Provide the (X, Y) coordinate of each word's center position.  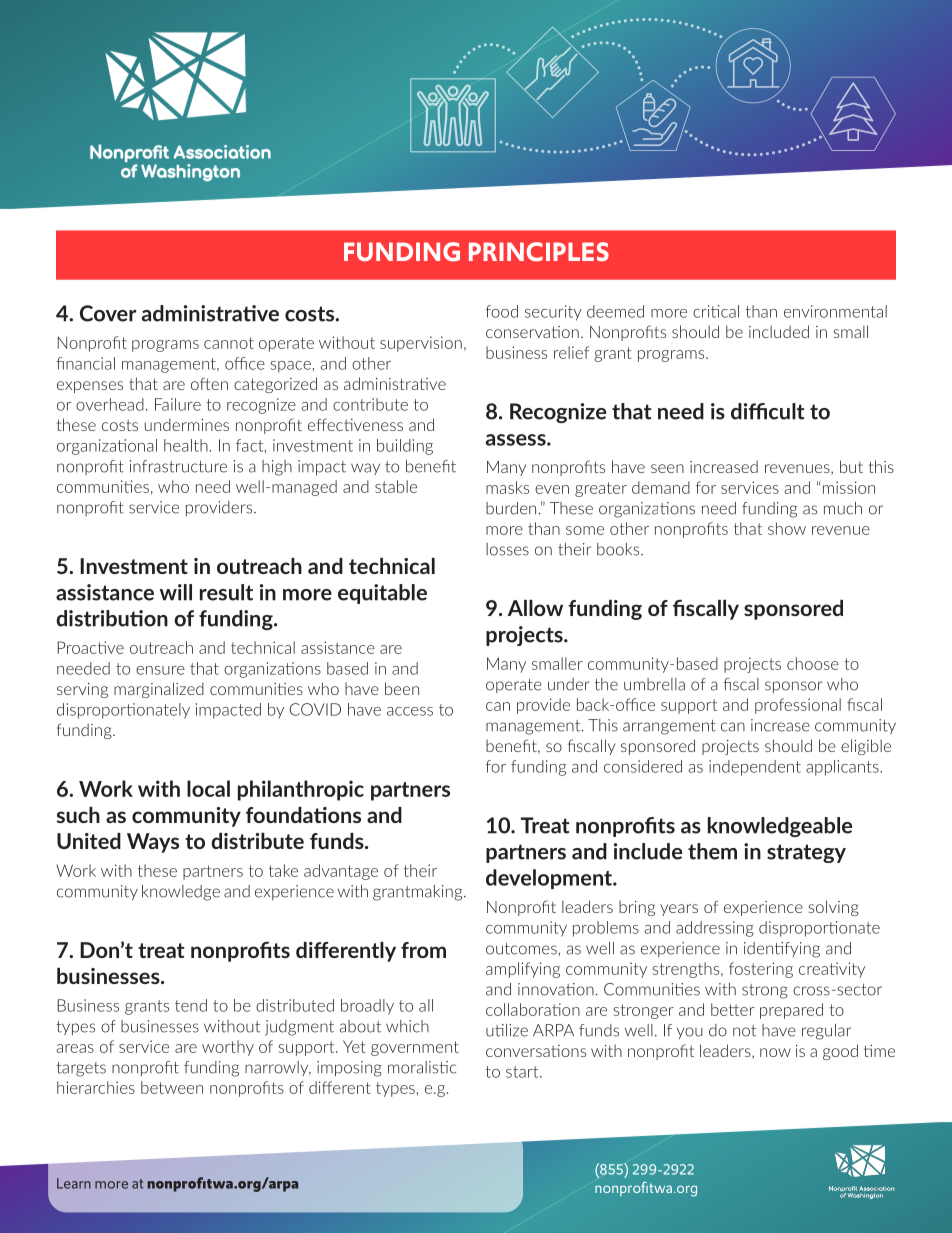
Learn (74, 1183)
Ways (153, 843)
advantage (341, 872)
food (502, 311)
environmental (835, 311)
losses (507, 549)
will (176, 592)
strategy (806, 853)
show (787, 528)
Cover (108, 313)
